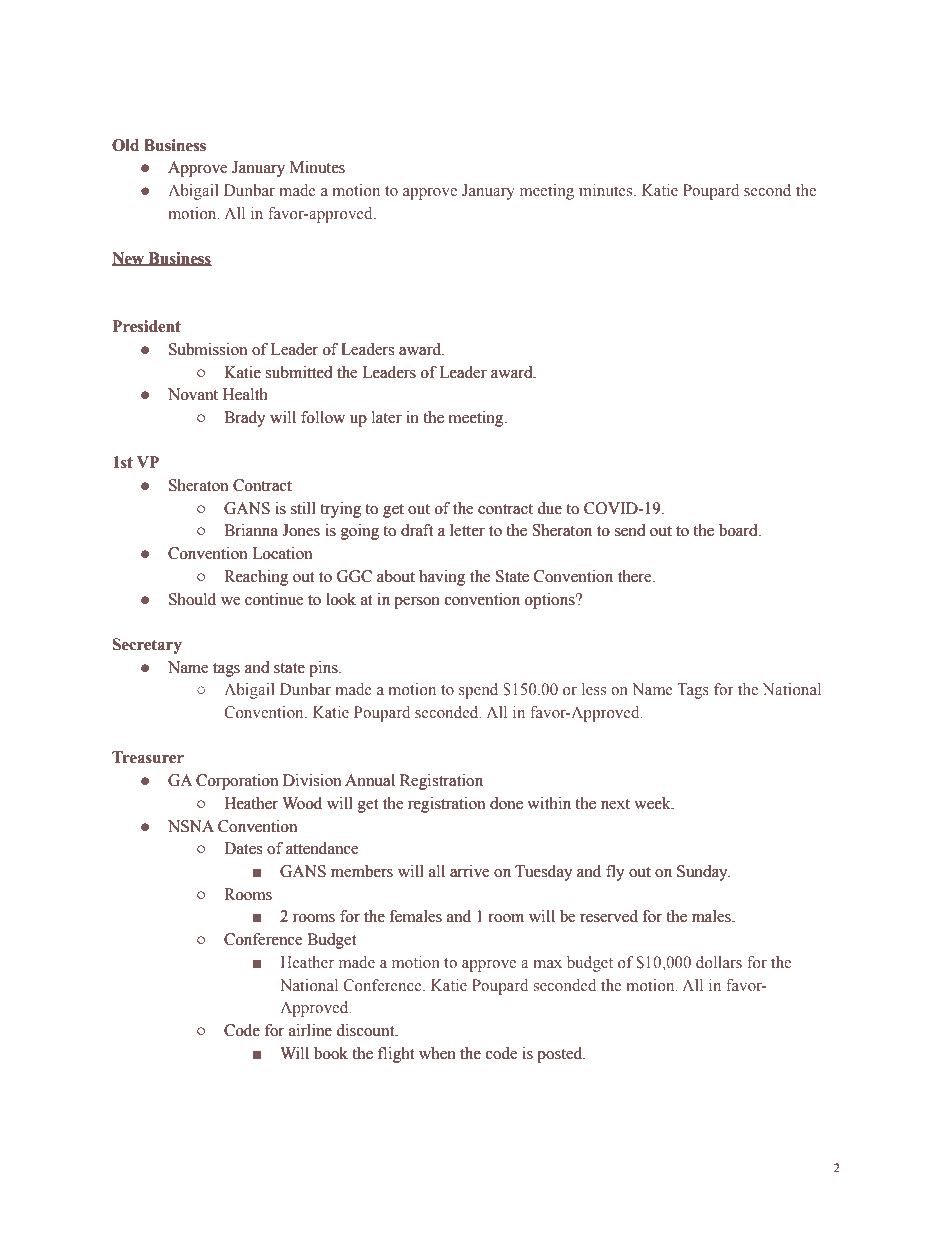 The image size is (952, 1233). I want to click on Corporation, so click(237, 782).
